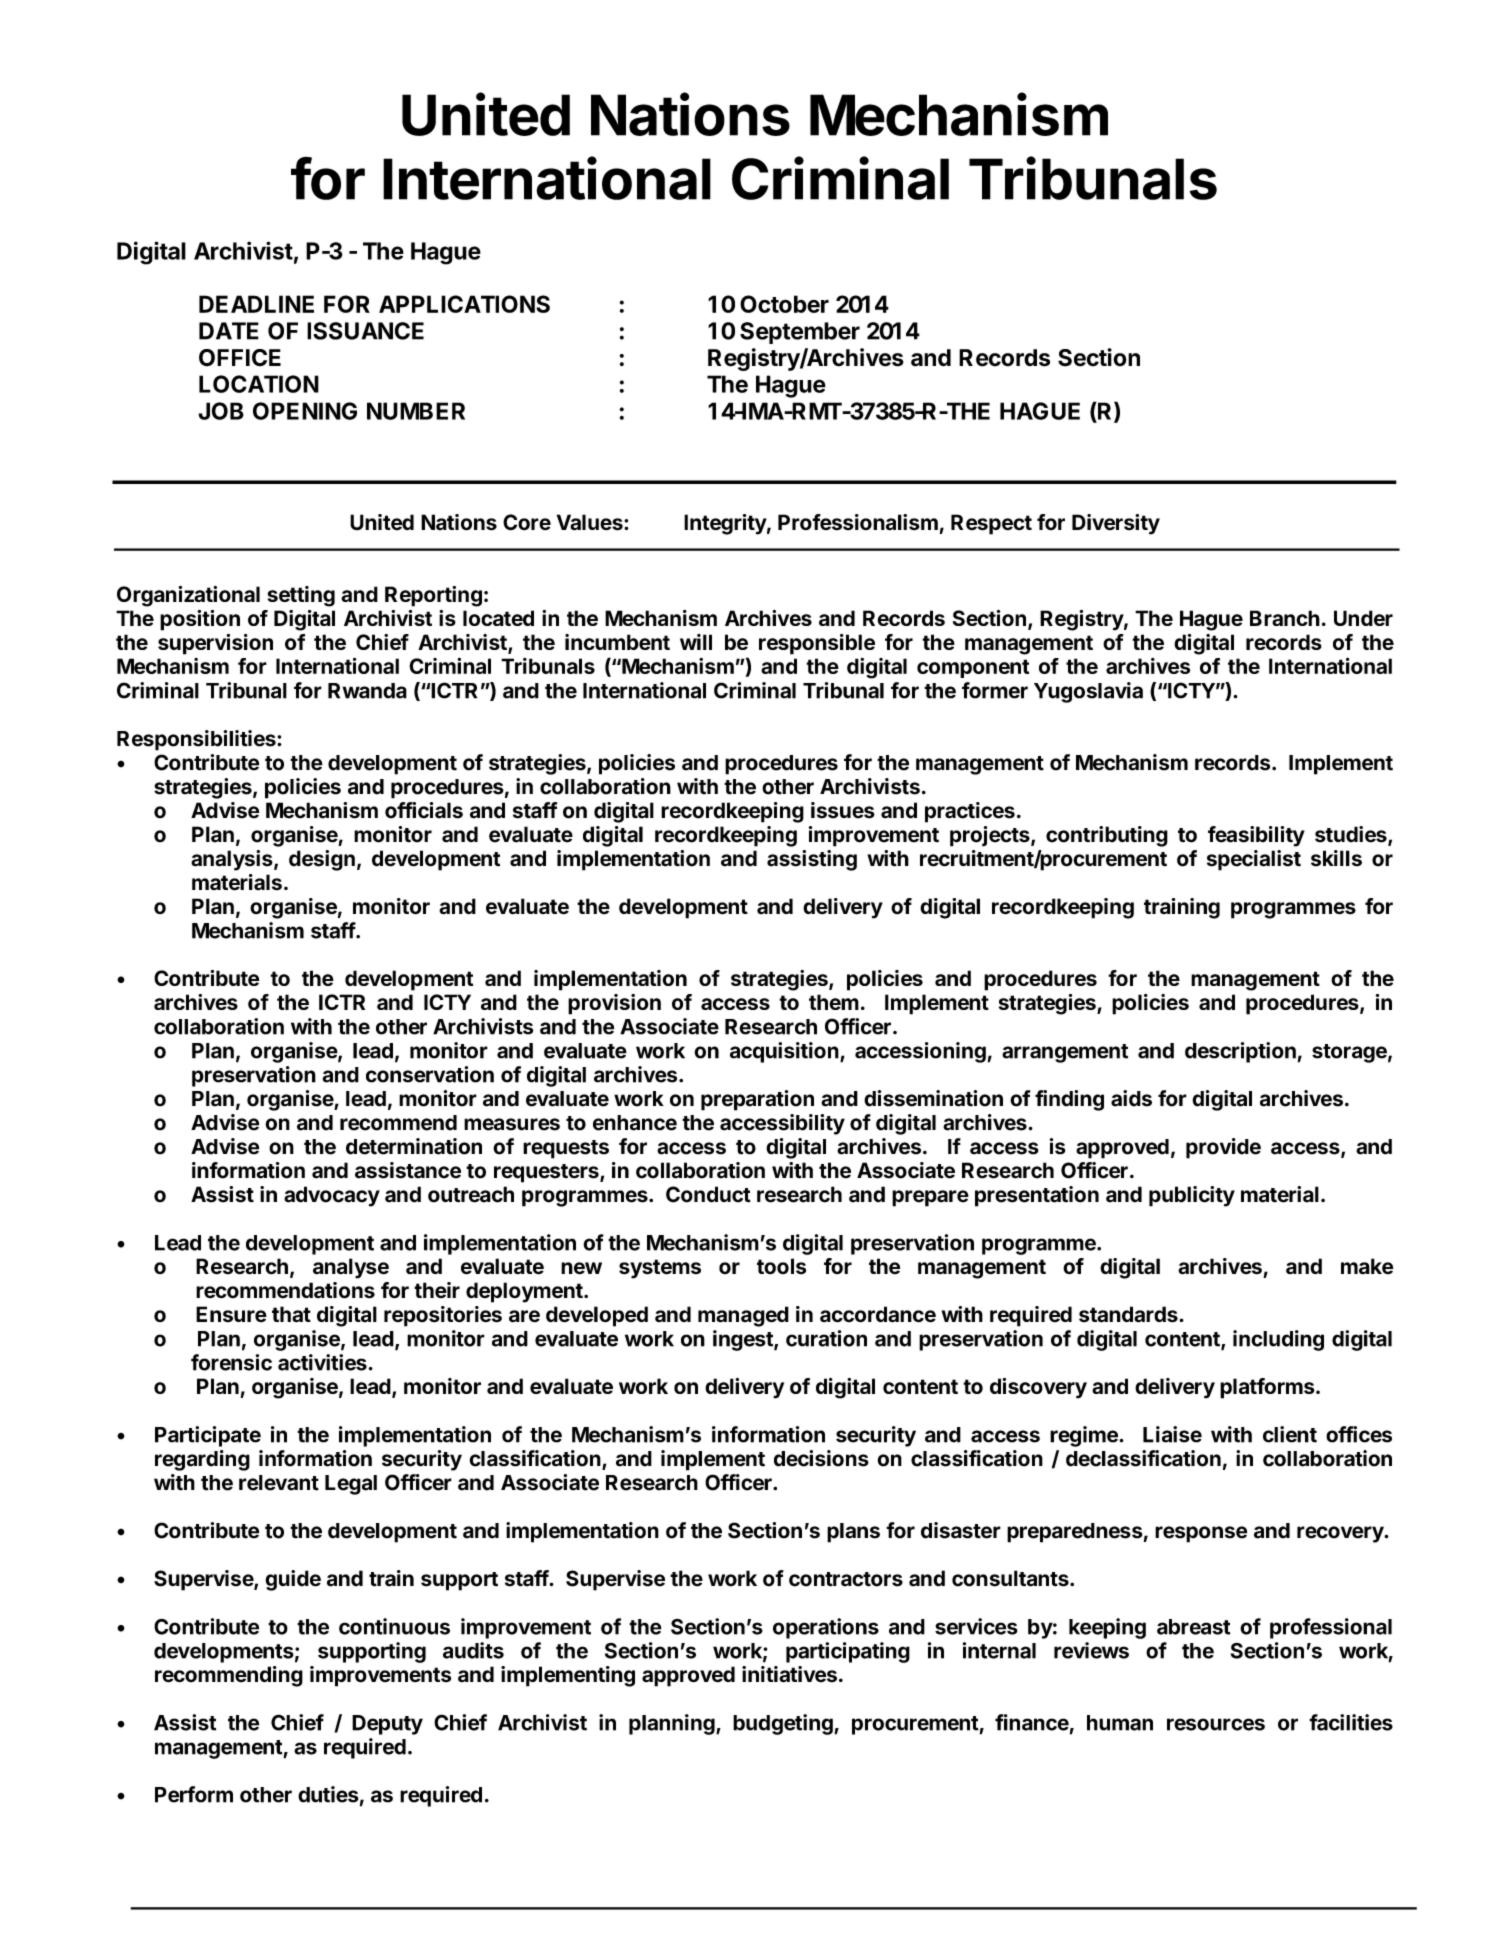 This image has width=1510, height=1954. I want to click on budgeting, so click(784, 1724).
